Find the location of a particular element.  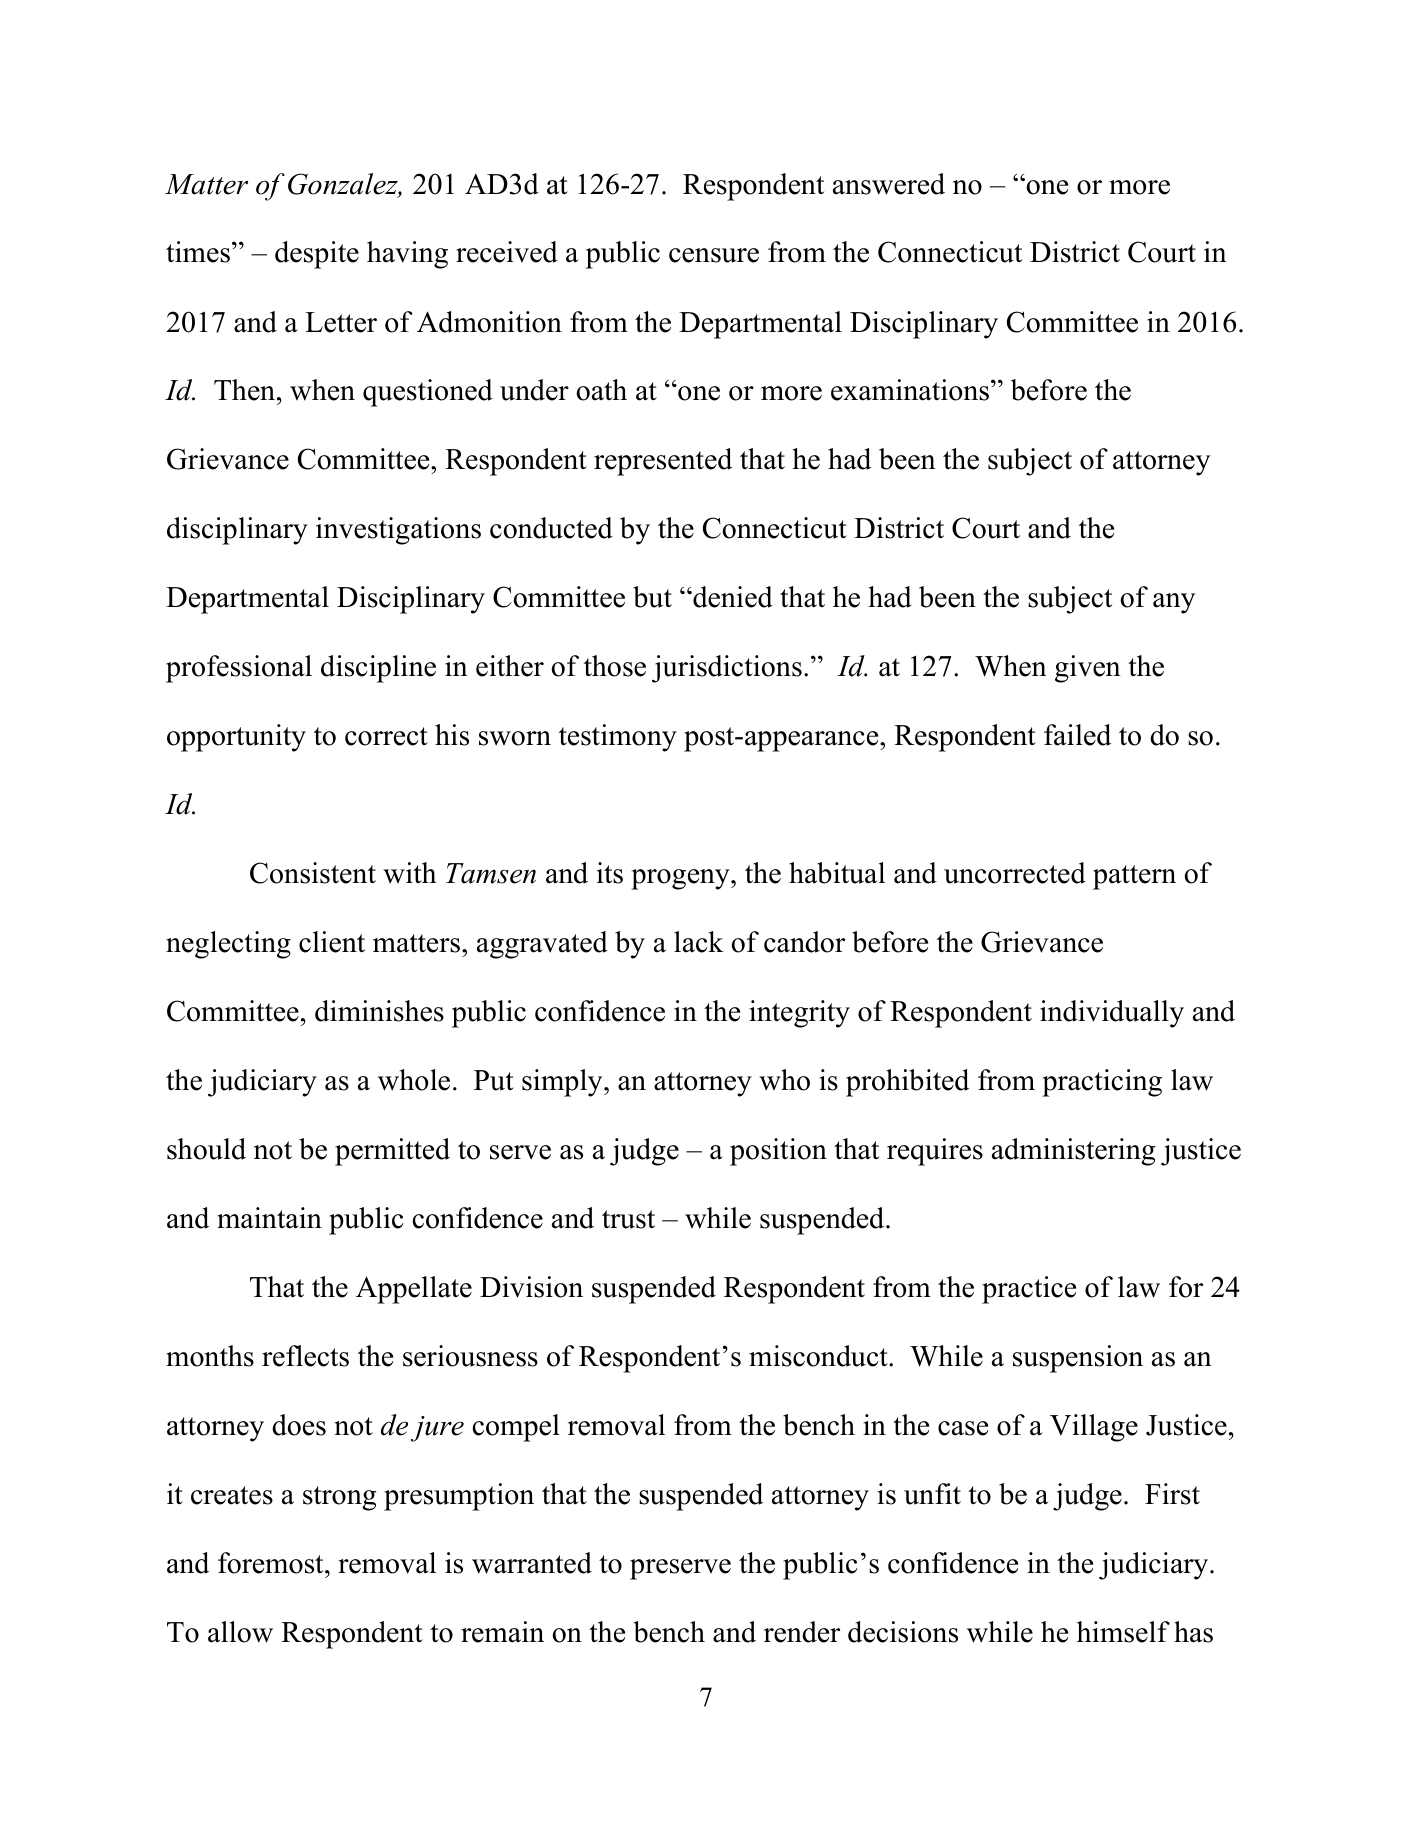

foremost is located at coordinates (272, 1563).
